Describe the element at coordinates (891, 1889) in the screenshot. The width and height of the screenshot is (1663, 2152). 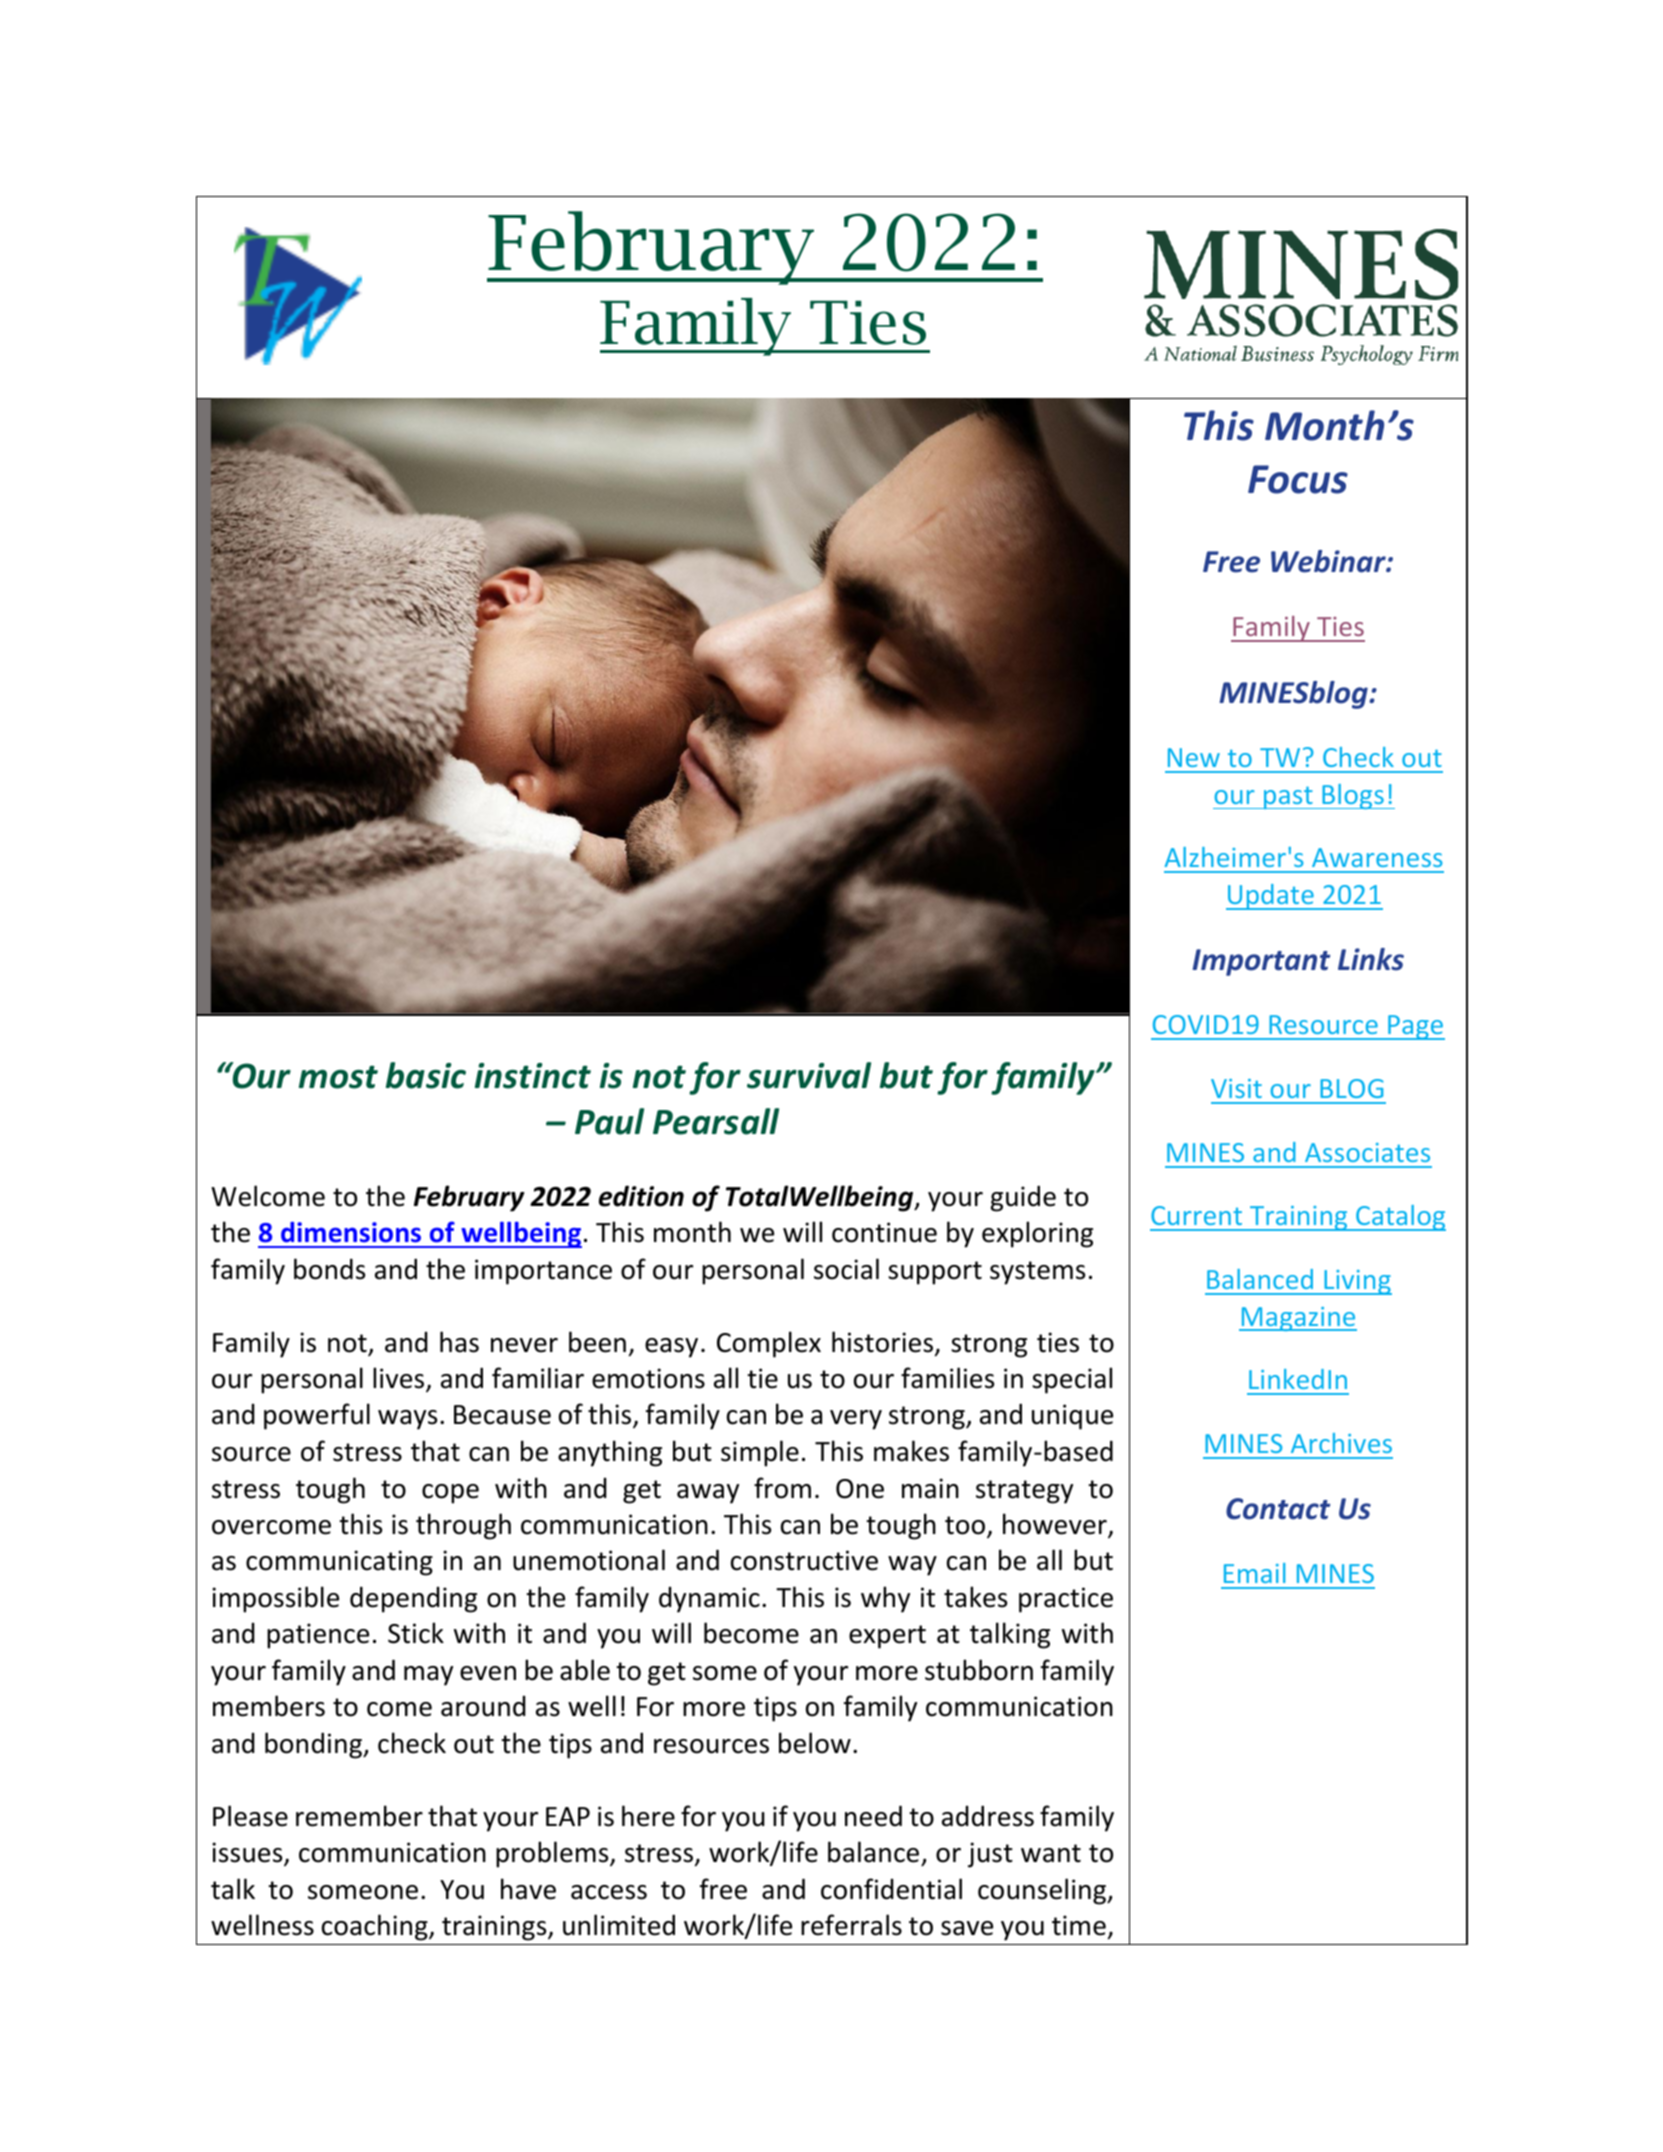
I see `confidential` at that location.
